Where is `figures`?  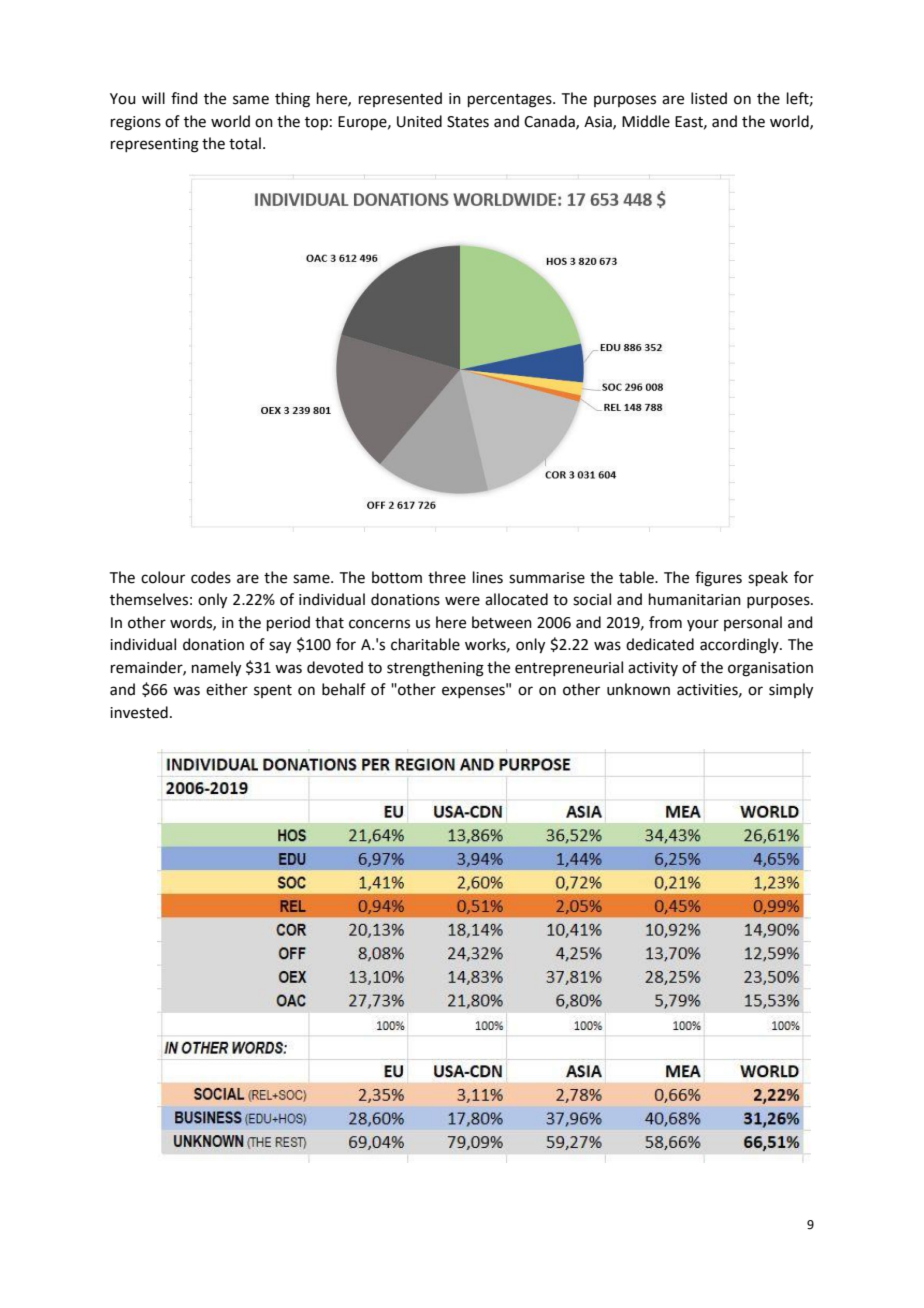
figures is located at coordinates (718, 579).
